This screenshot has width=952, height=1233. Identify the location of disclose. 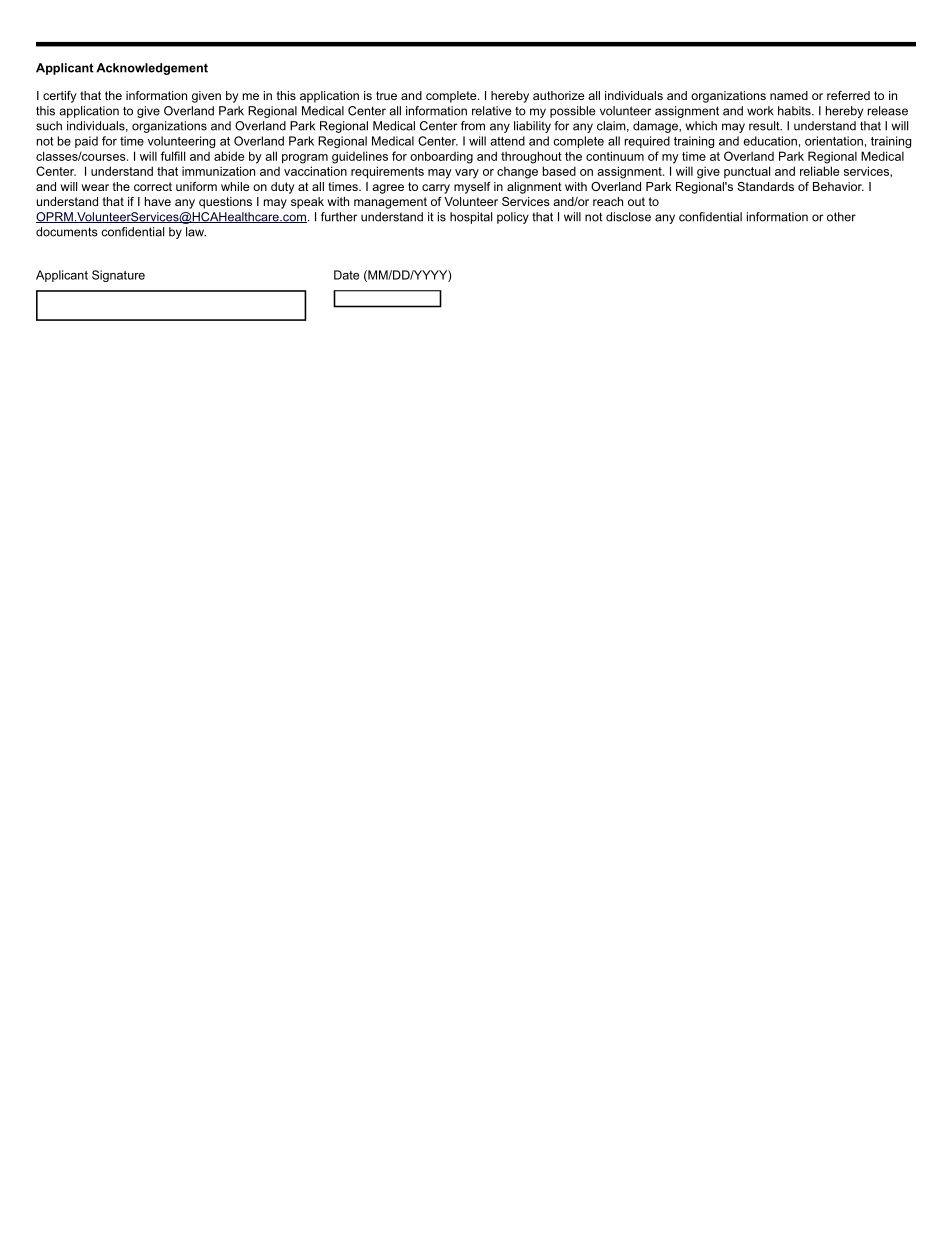
(628, 217).
